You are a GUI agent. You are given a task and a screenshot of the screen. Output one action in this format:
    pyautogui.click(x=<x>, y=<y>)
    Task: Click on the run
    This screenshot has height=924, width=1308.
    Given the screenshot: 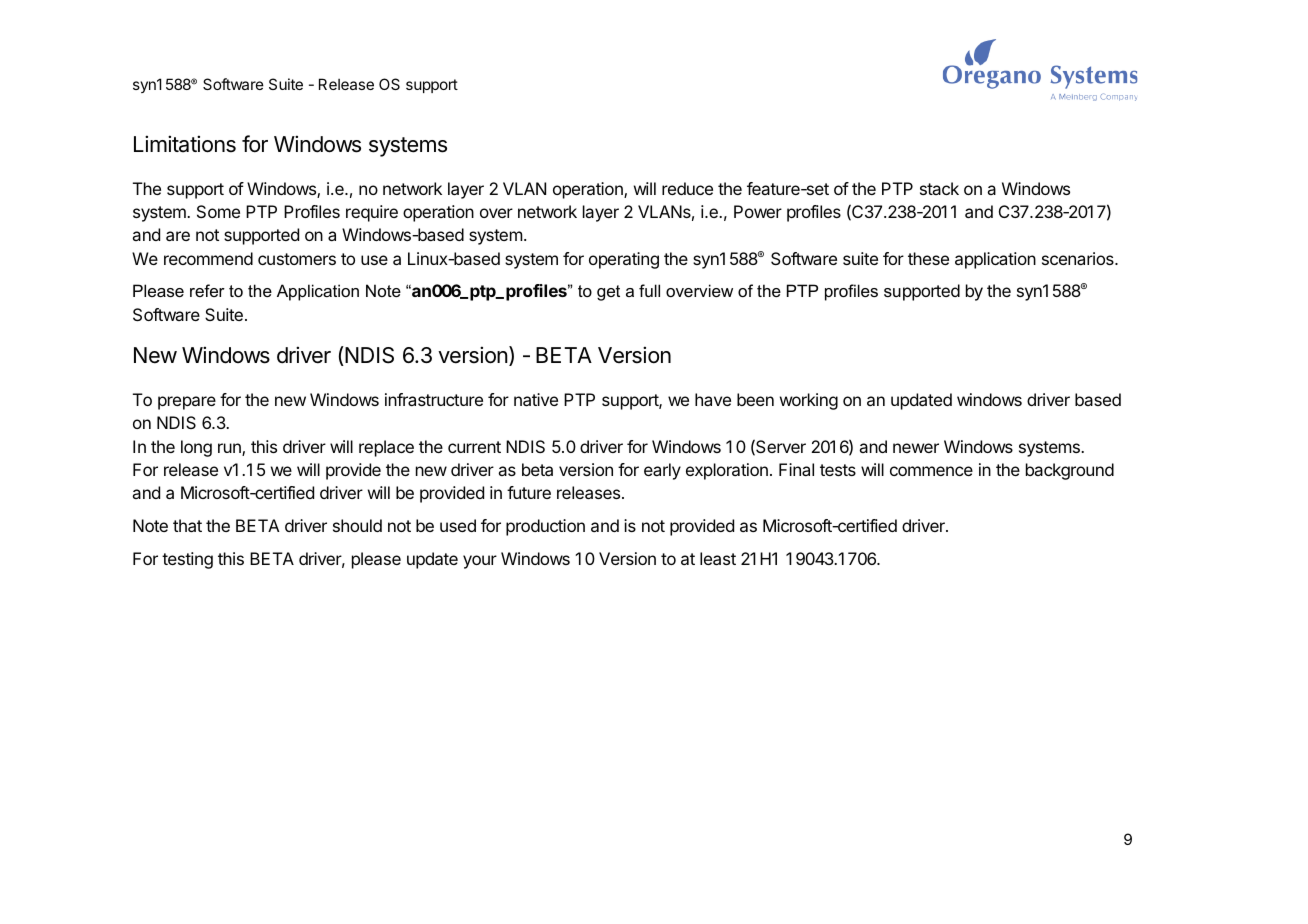 What is the action you would take?
    pyautogui.click(x=230, y=449)
